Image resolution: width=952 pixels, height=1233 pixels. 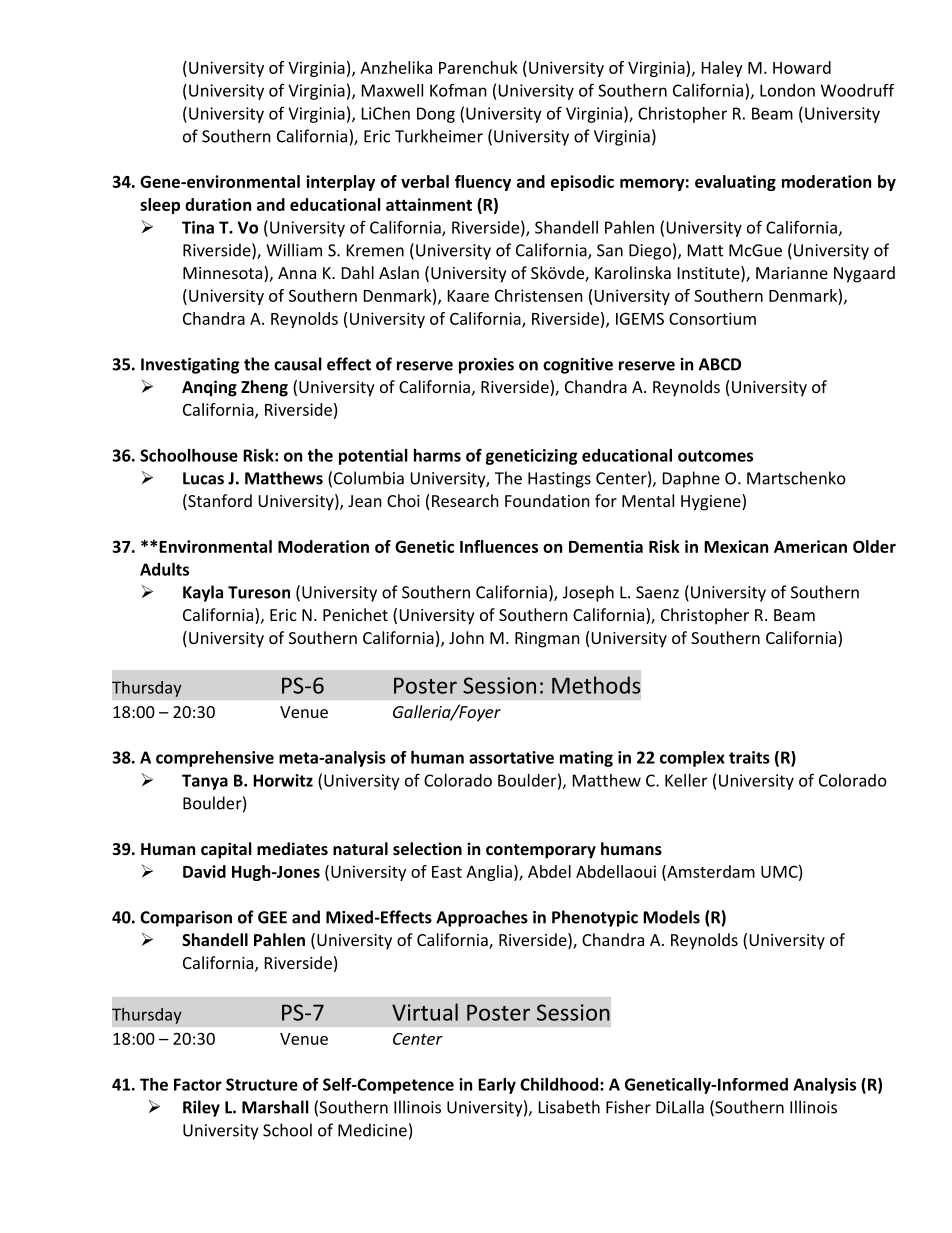 I want to click on contemporary, so click(x=541, y=851).
